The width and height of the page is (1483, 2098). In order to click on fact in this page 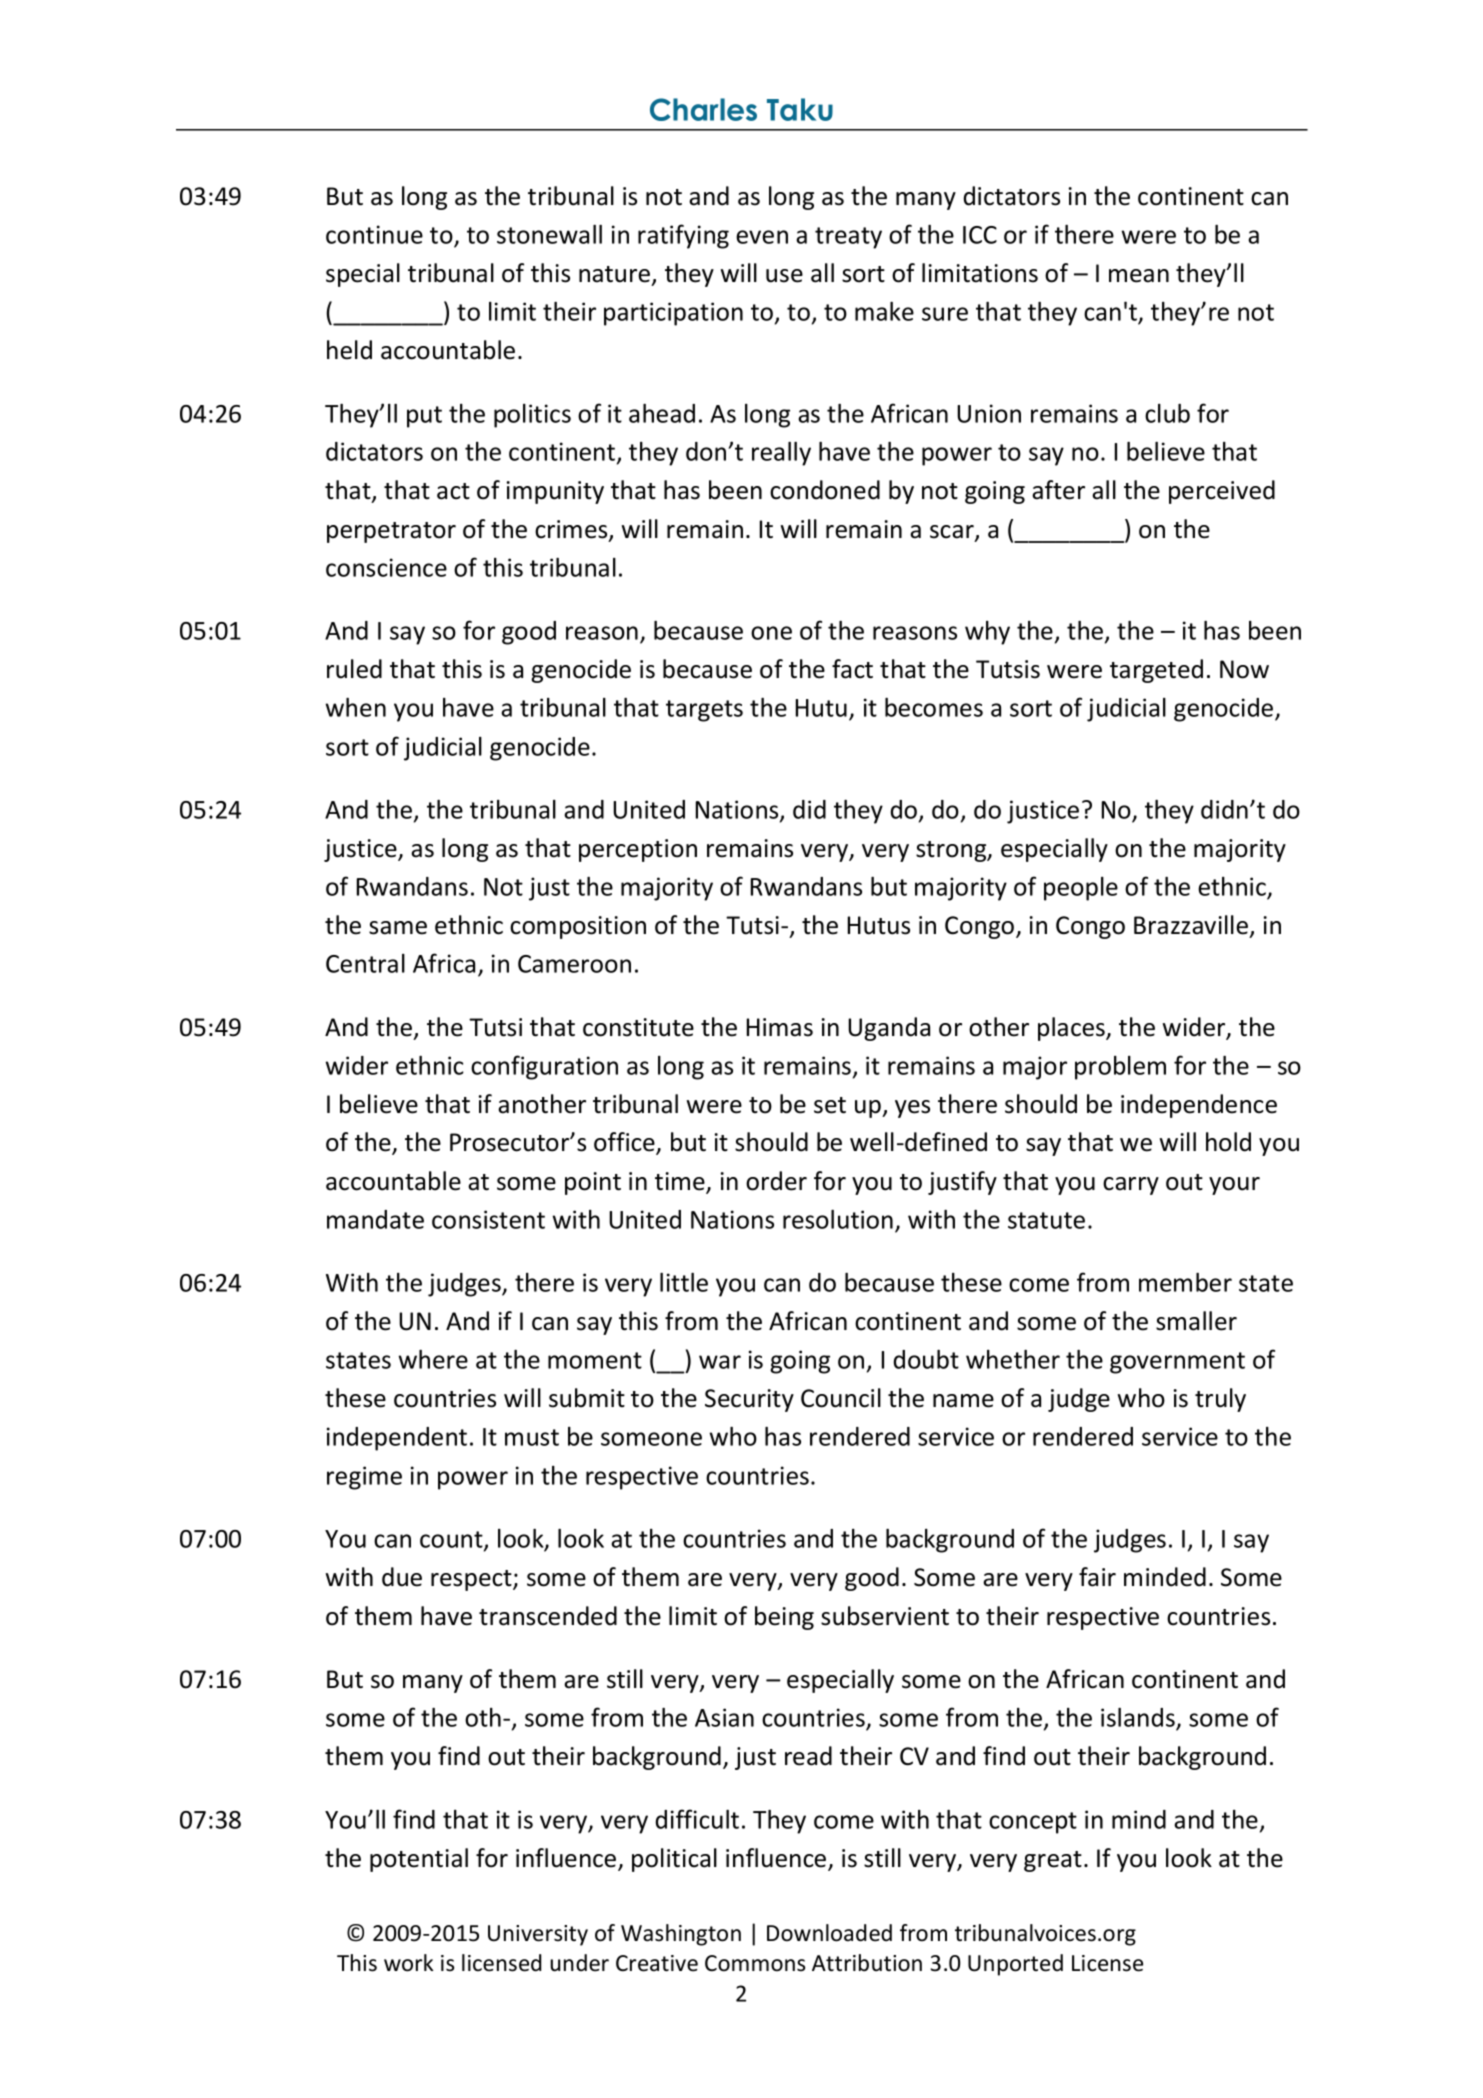, I will do `click(852, 669)`.
